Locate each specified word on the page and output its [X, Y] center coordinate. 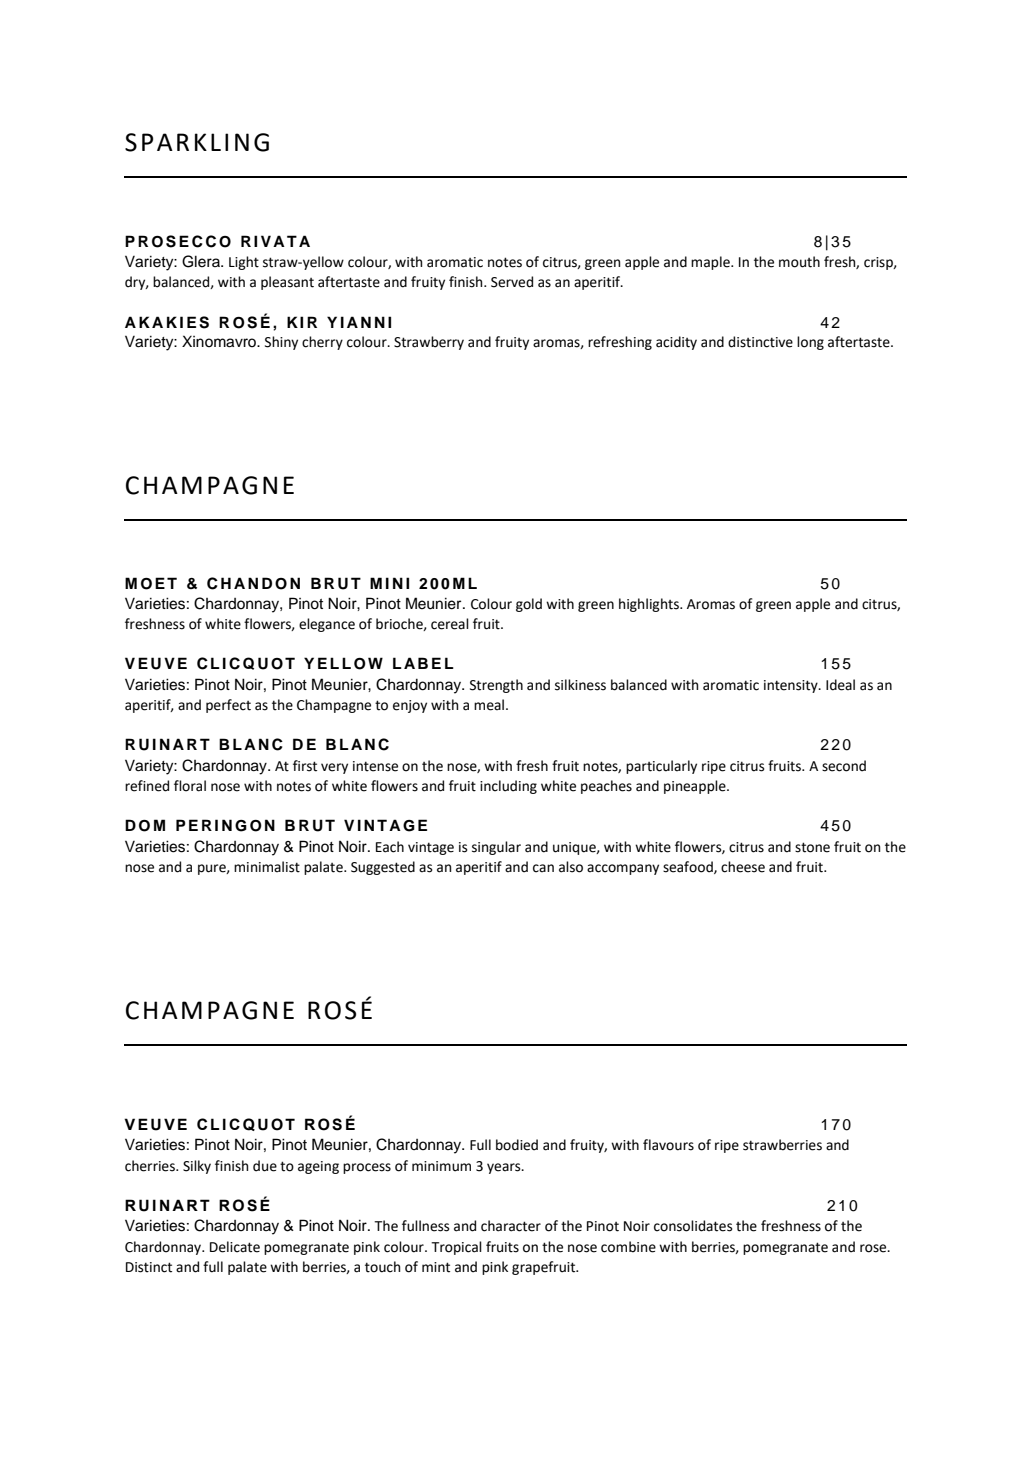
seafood [689, 867]
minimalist [267, 867]
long [810, 343]
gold [529, 605]
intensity [792, 686]
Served [512, 282]
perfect [228, 706]
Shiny [281, 343]
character [511, 1226]
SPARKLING [197, 142]
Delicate [235, 1247]
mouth [799, 262]
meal [489, 705]
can [543, 868]
